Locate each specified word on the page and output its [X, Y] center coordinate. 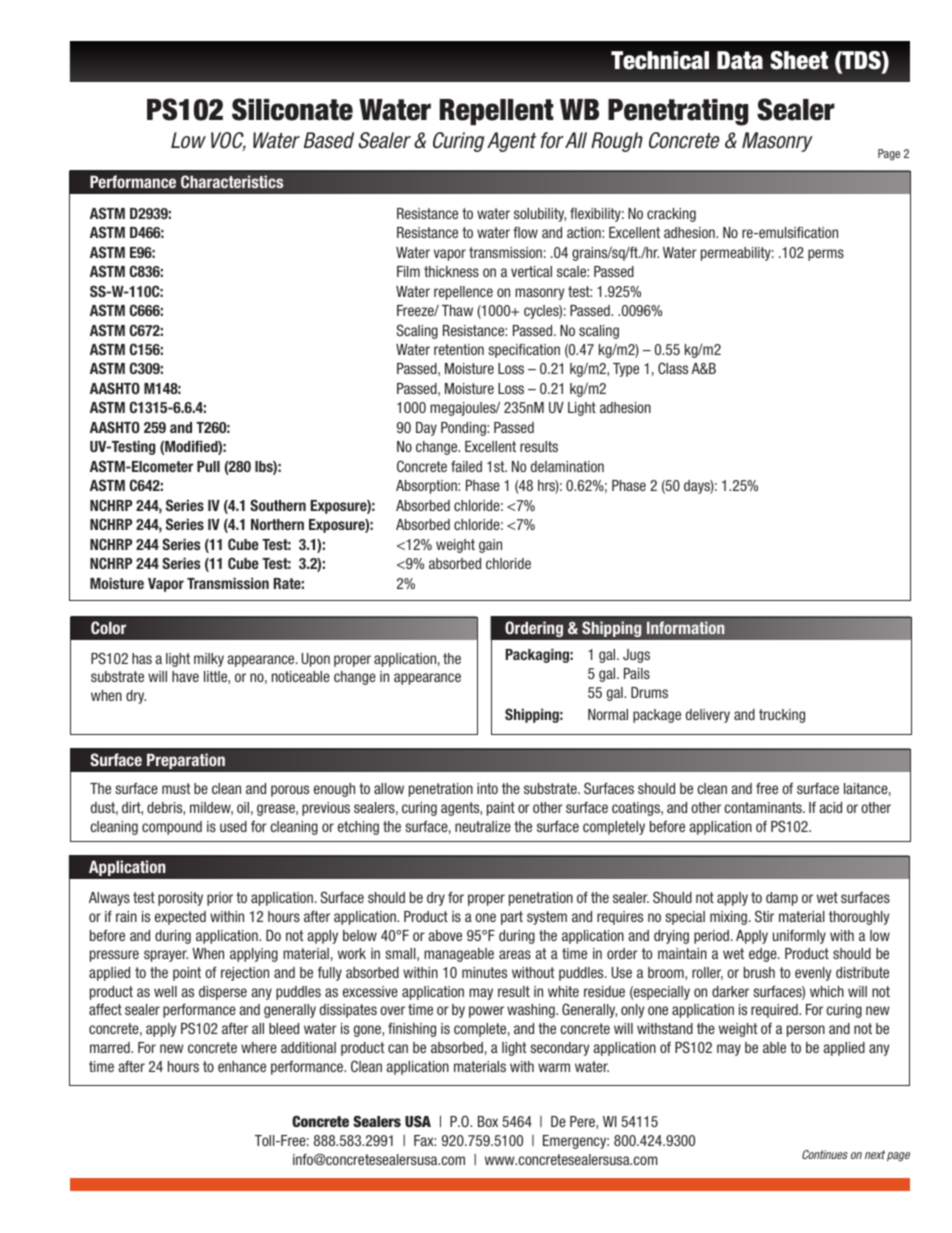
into [487, 788]
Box [488, 1121]
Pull [208, 466]
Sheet [799, 60]
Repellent [497, 112]
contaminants [764, 807]
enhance [242, 1066]
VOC [228, 141]
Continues [825, 1154]
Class [673, 368]
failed [466, 466]
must [176, 788]
